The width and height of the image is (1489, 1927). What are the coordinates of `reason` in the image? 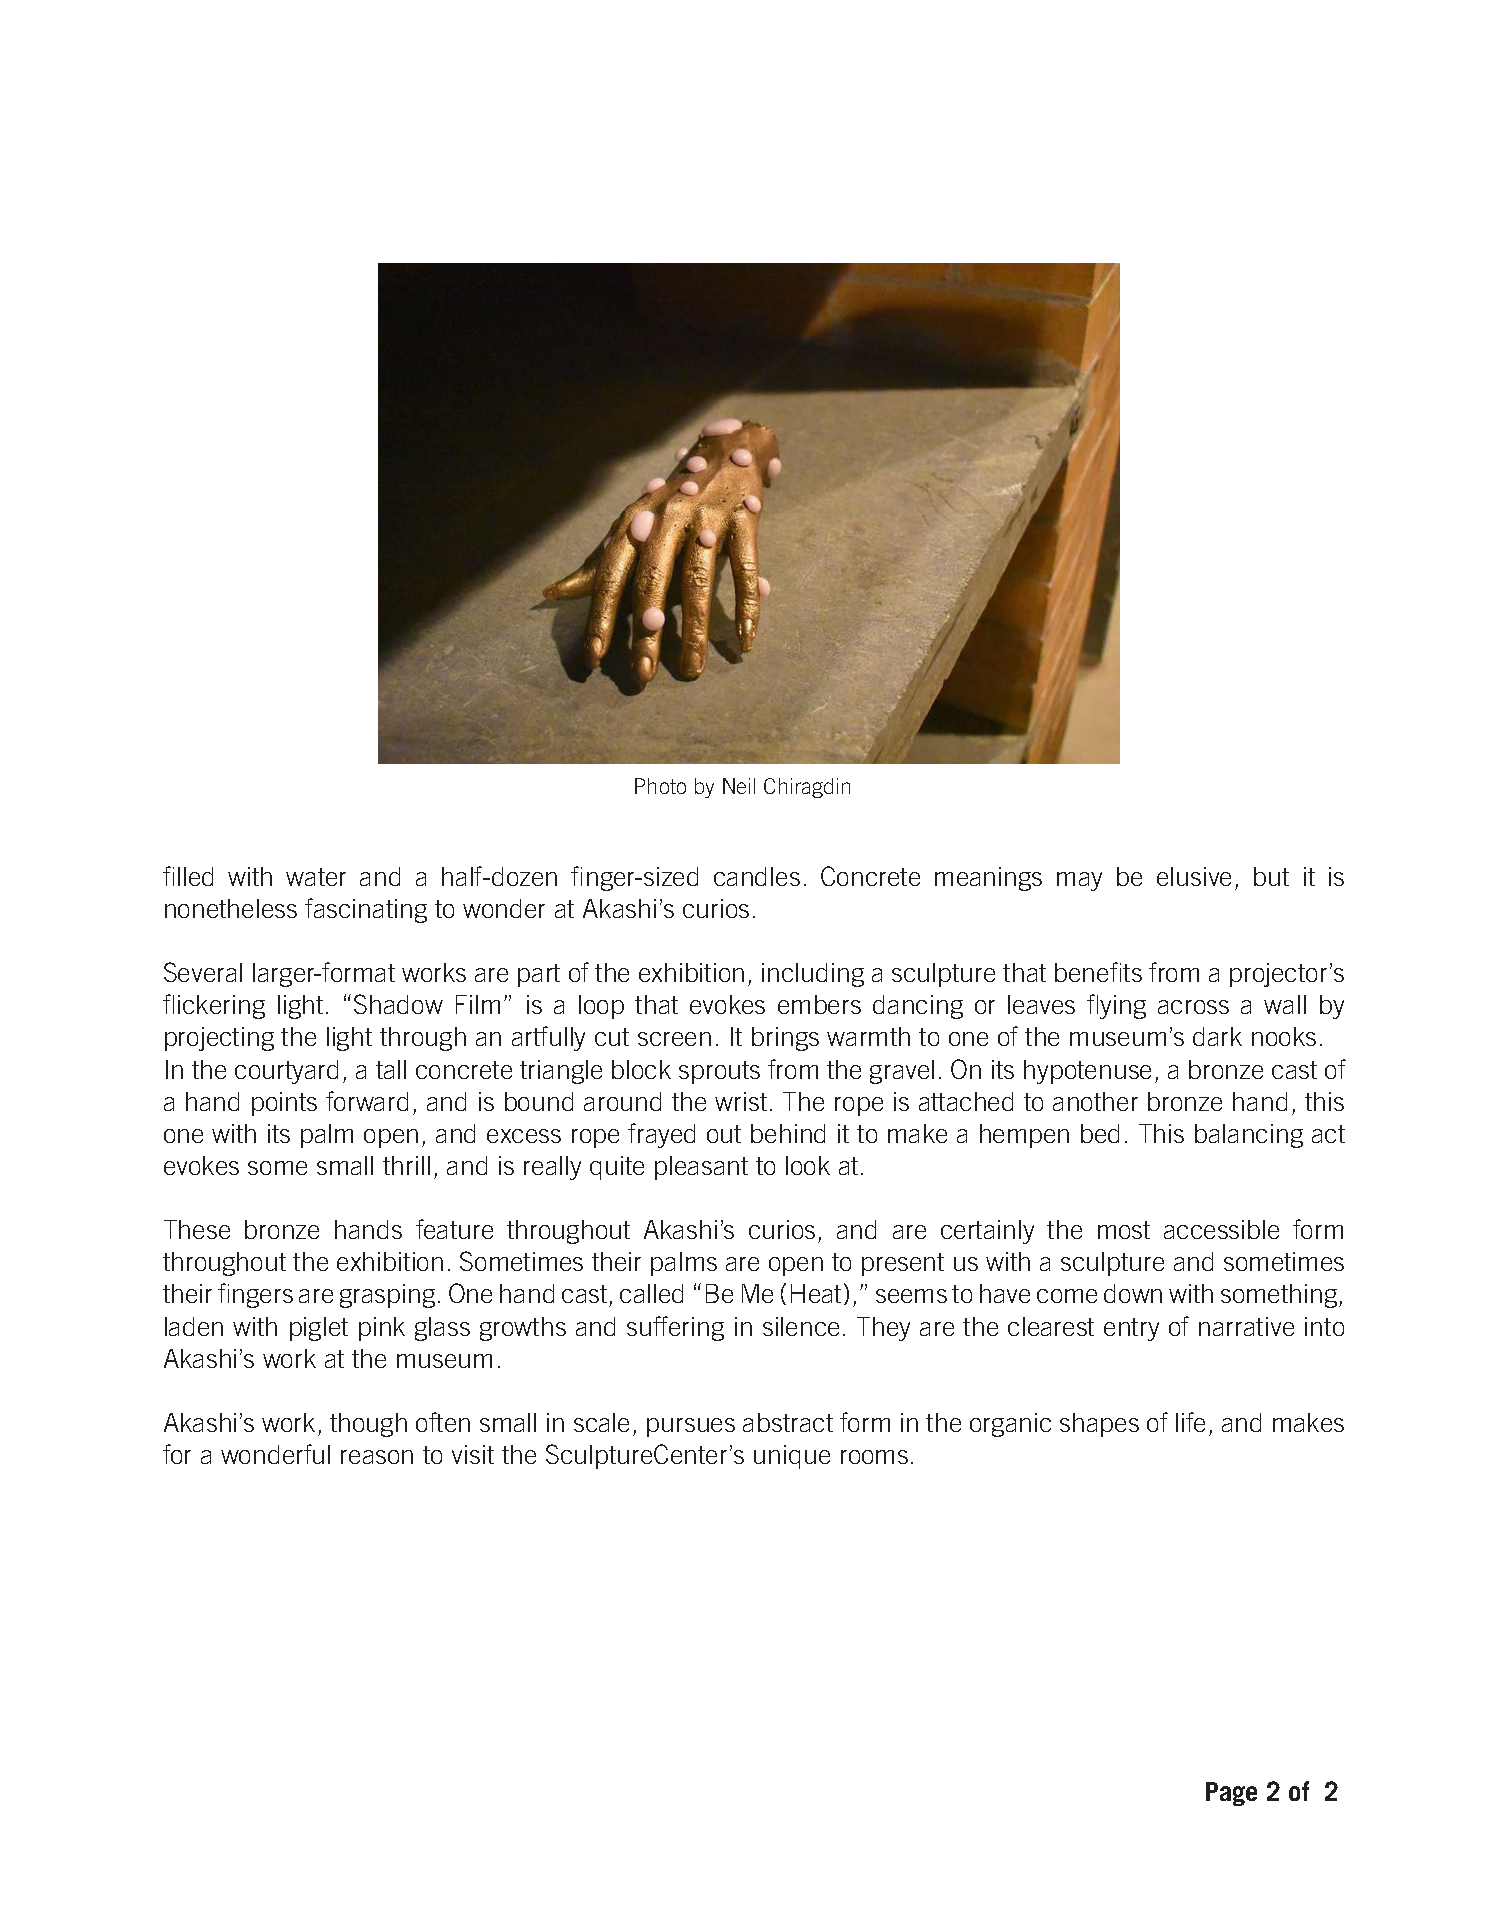 It's located at (377, 1457).
